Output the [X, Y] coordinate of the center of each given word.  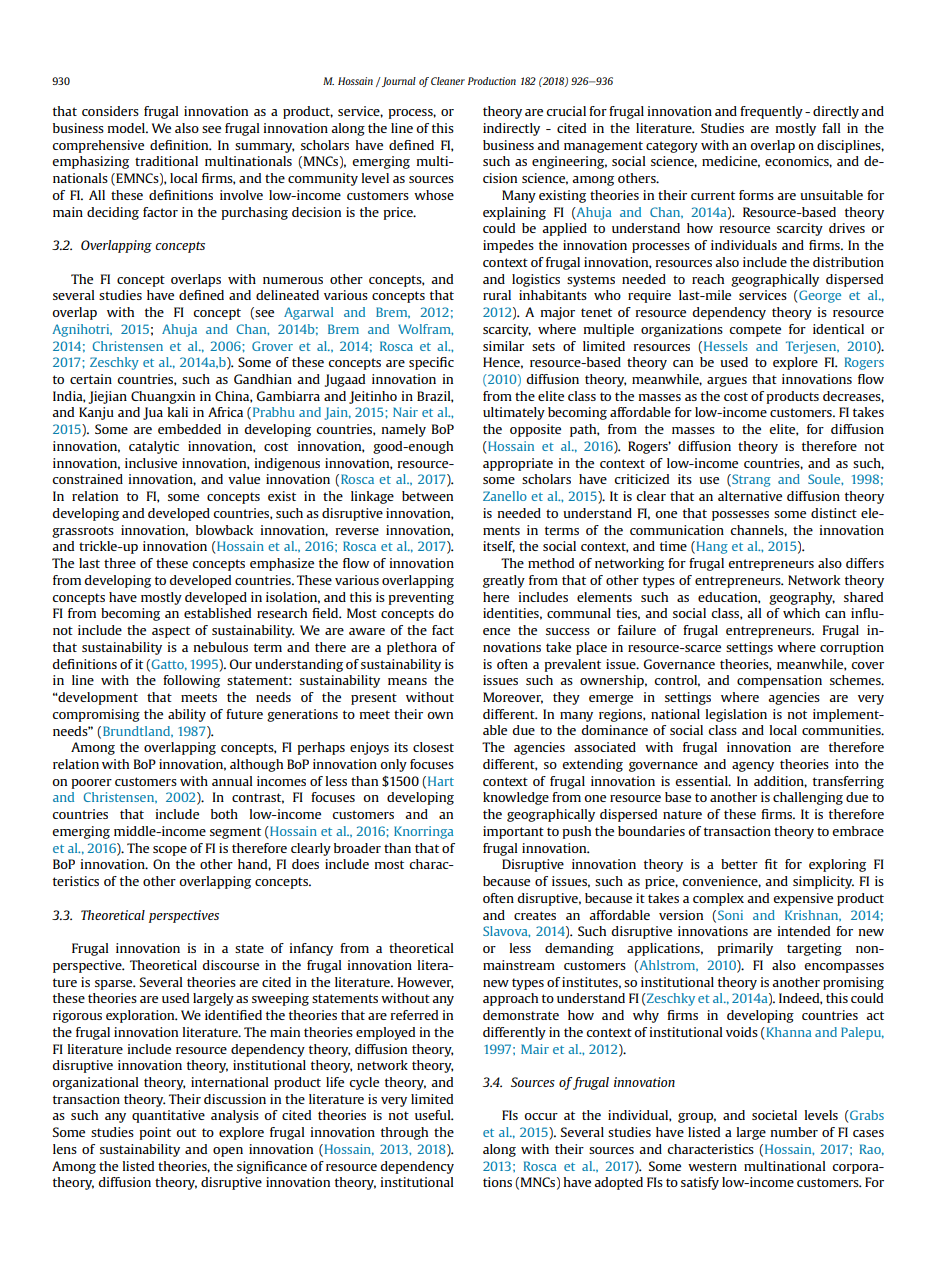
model [127, 128]
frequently [771, 112]
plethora [412, 648]
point [155, 1133]
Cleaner [448, 81]
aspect [171, 632]
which [801, 613]
